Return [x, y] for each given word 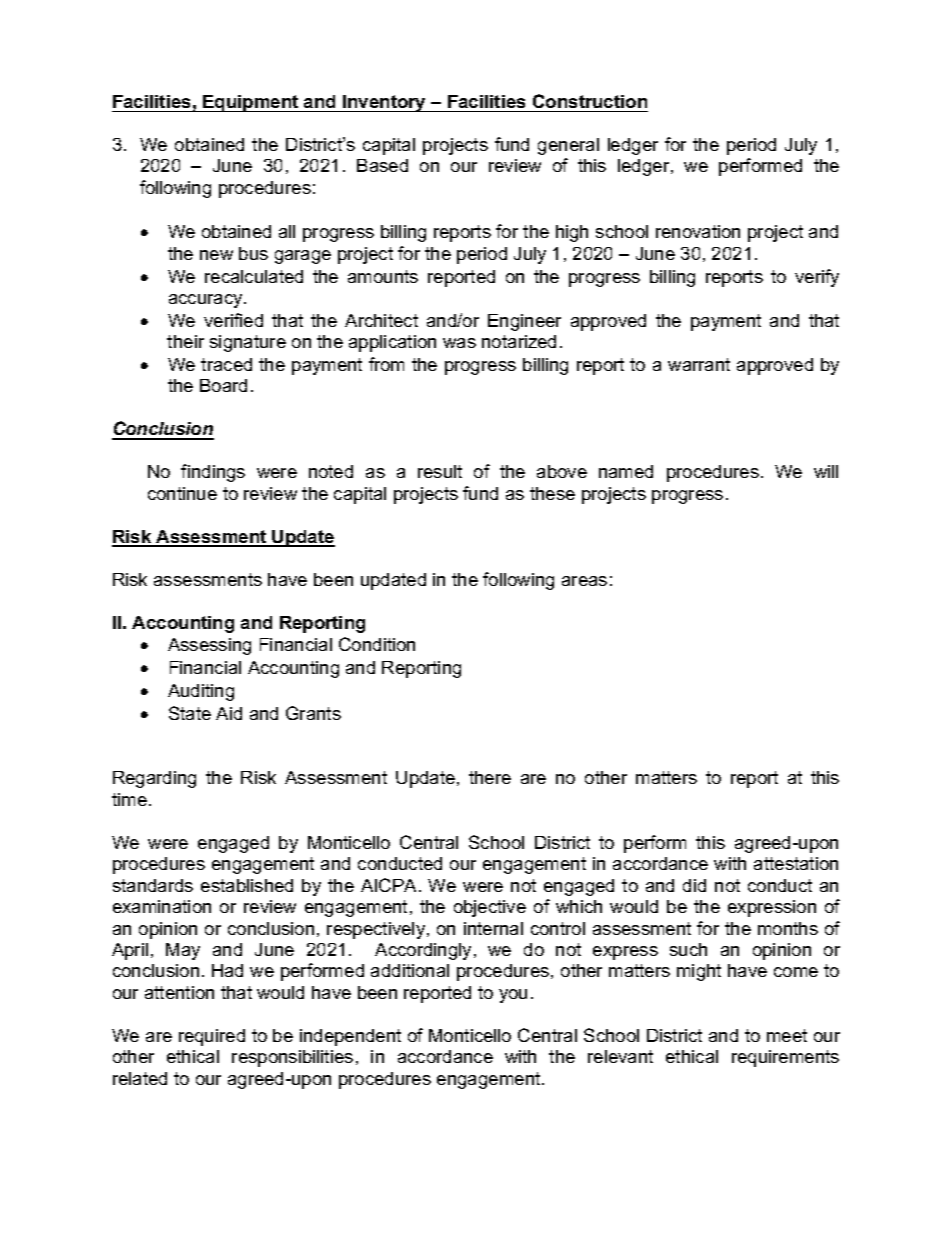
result [440, 471]
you [513, 996]
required [212, 1037]
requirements [785, 1058]
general [568, 146]
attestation [796, 863]
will [826, 471]
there [490, 777]
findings [213, 473]
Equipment [251, 103]
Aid [229, 713]
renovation [698, 231]
